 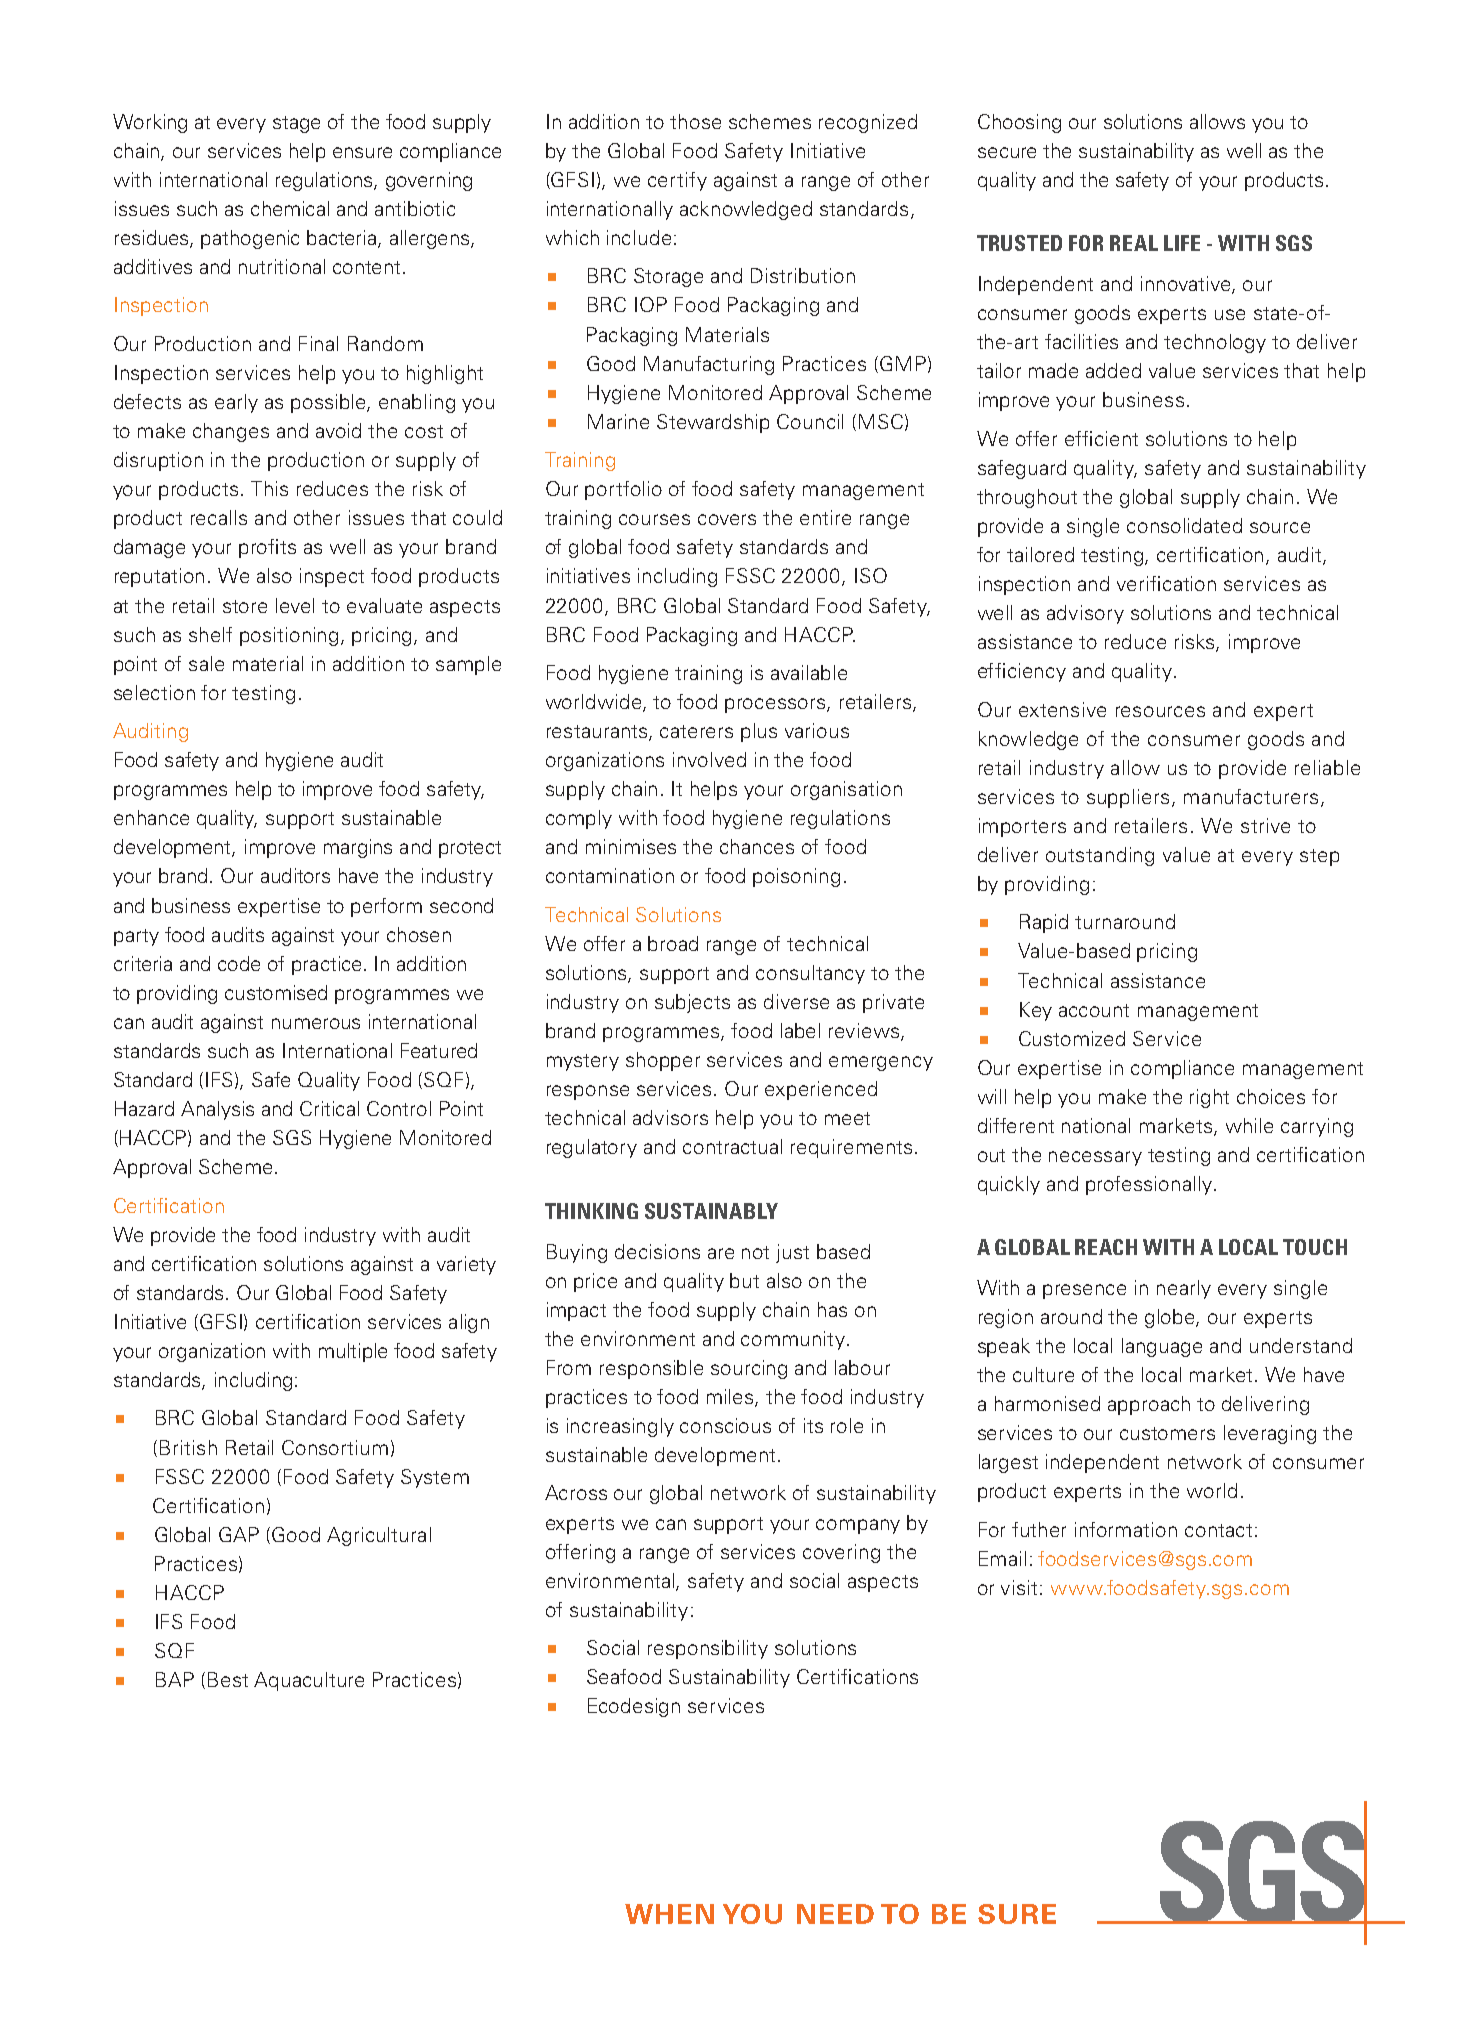 I want to click on responsibility, so click(x=708, y=1649).
